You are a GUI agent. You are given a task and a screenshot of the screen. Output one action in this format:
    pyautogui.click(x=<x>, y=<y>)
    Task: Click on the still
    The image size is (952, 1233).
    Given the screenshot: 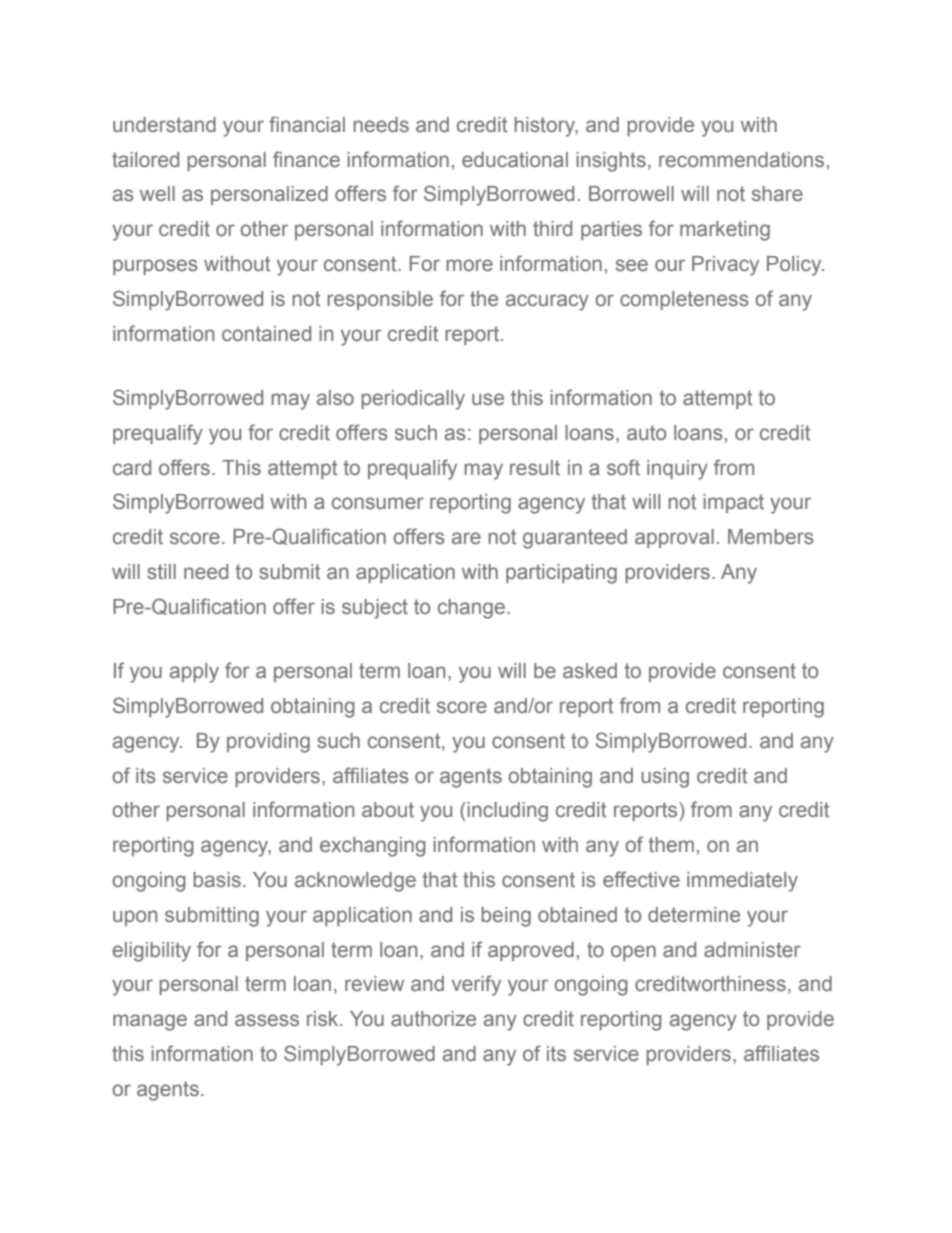 What is the action you would take?
    pyautogui.click(x=161, y=572)
